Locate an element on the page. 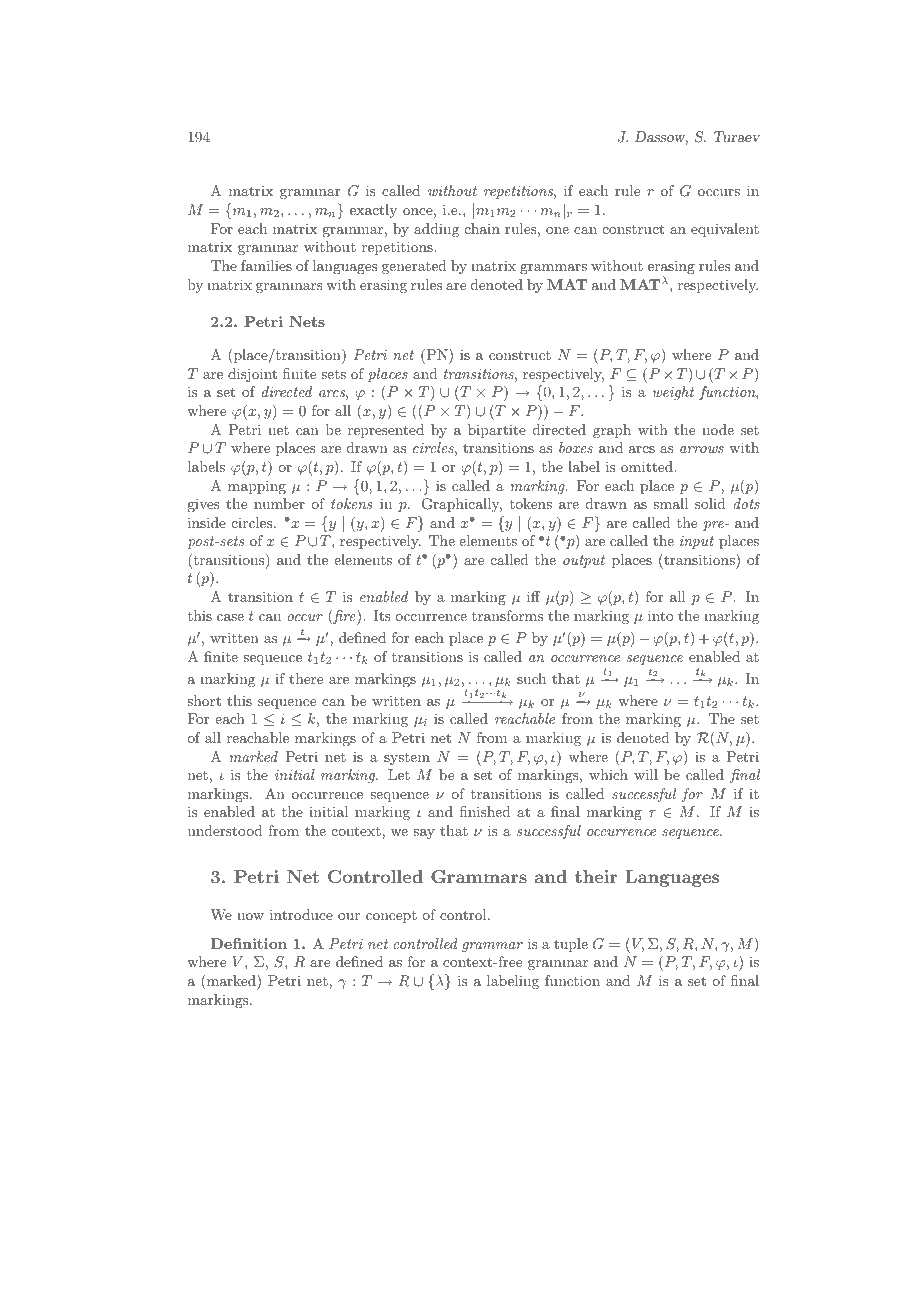  chain is located at coordinates (482, 228).
